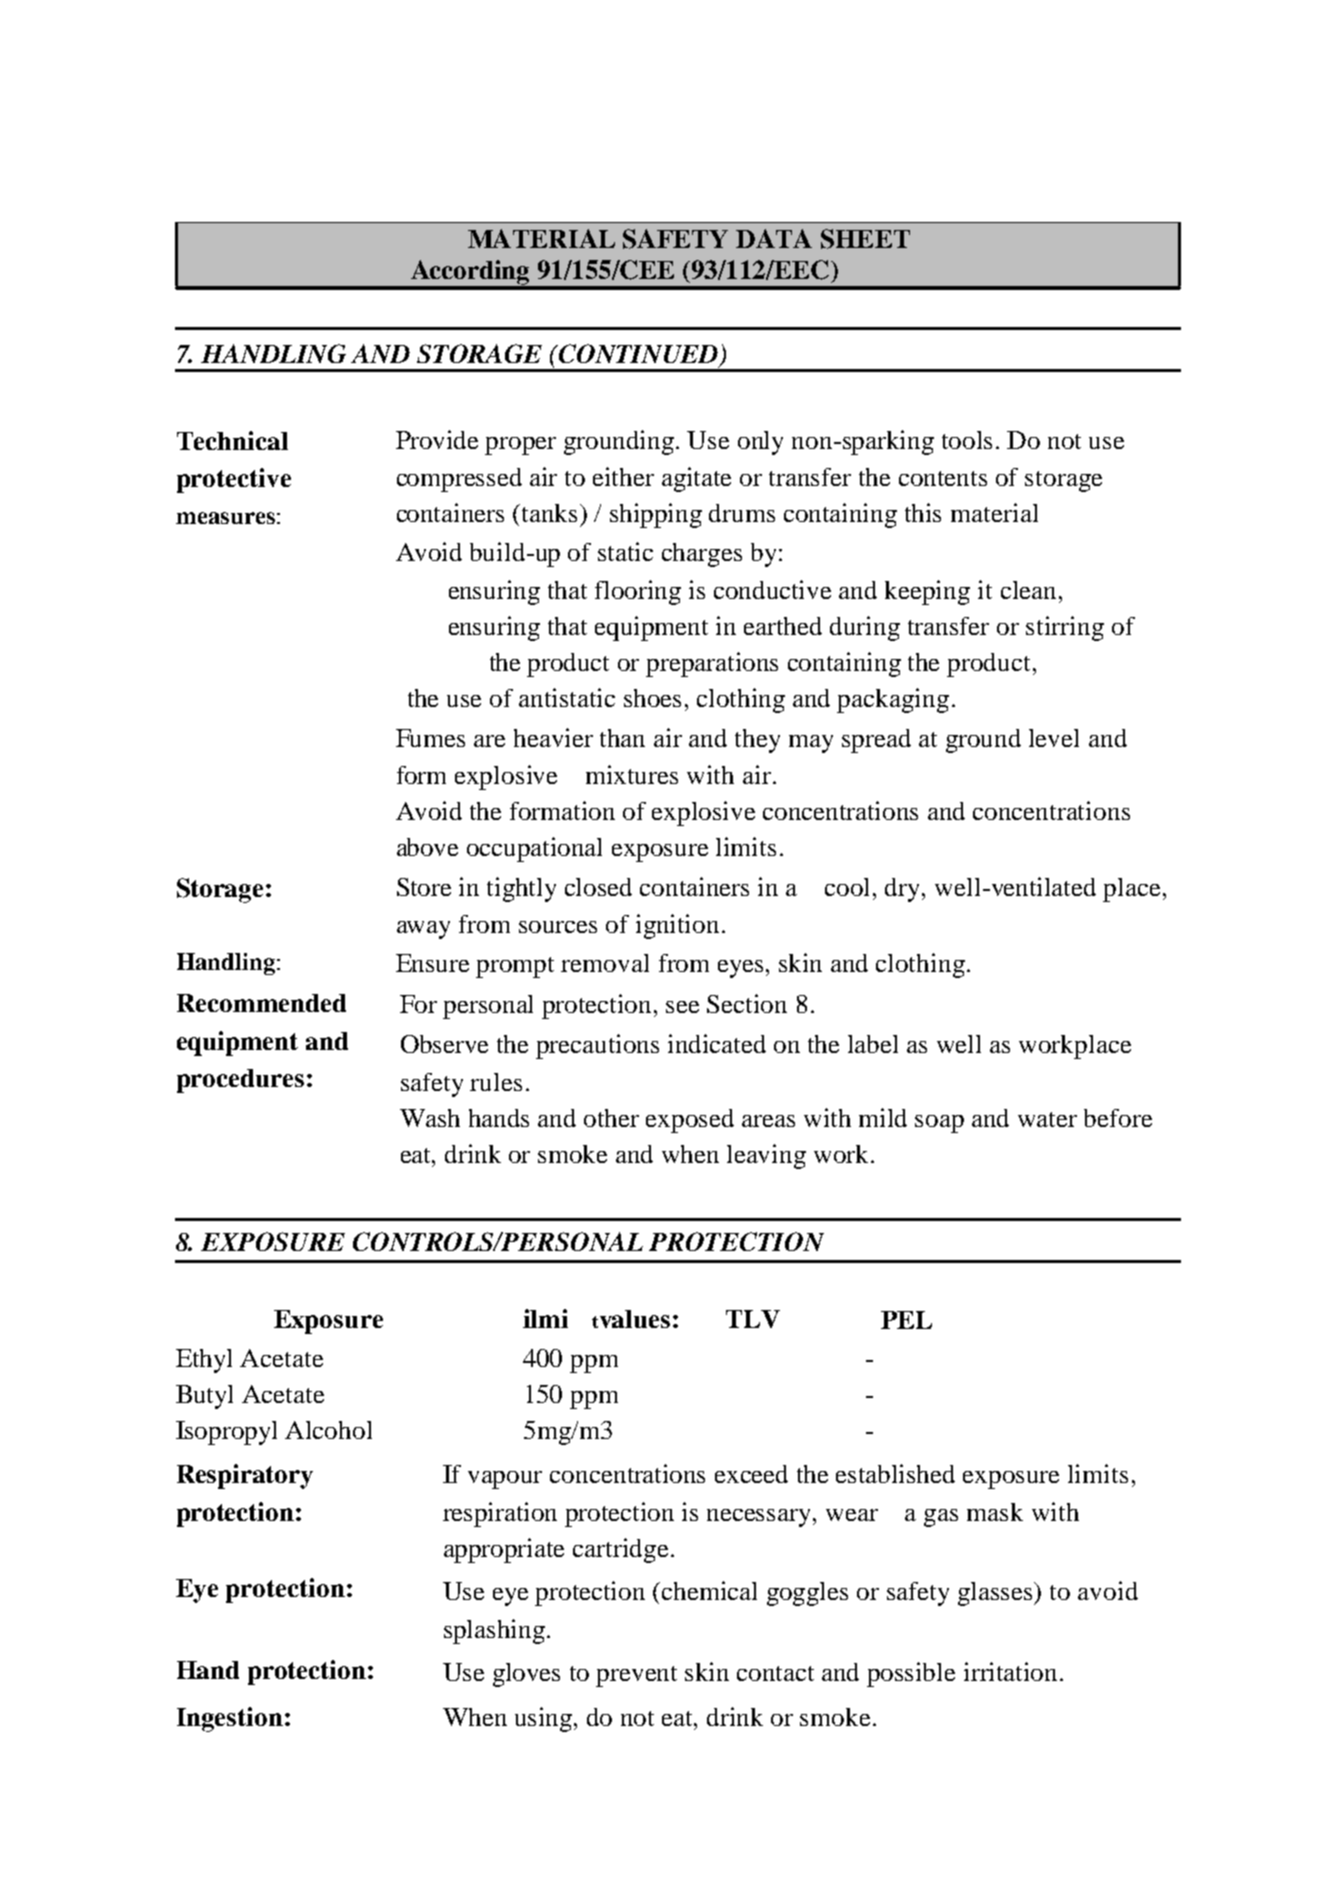 The image size is (1341, 1900). Describe the element at coordinates (230, 1719) in the page. I see `Ingestion` at that location.
